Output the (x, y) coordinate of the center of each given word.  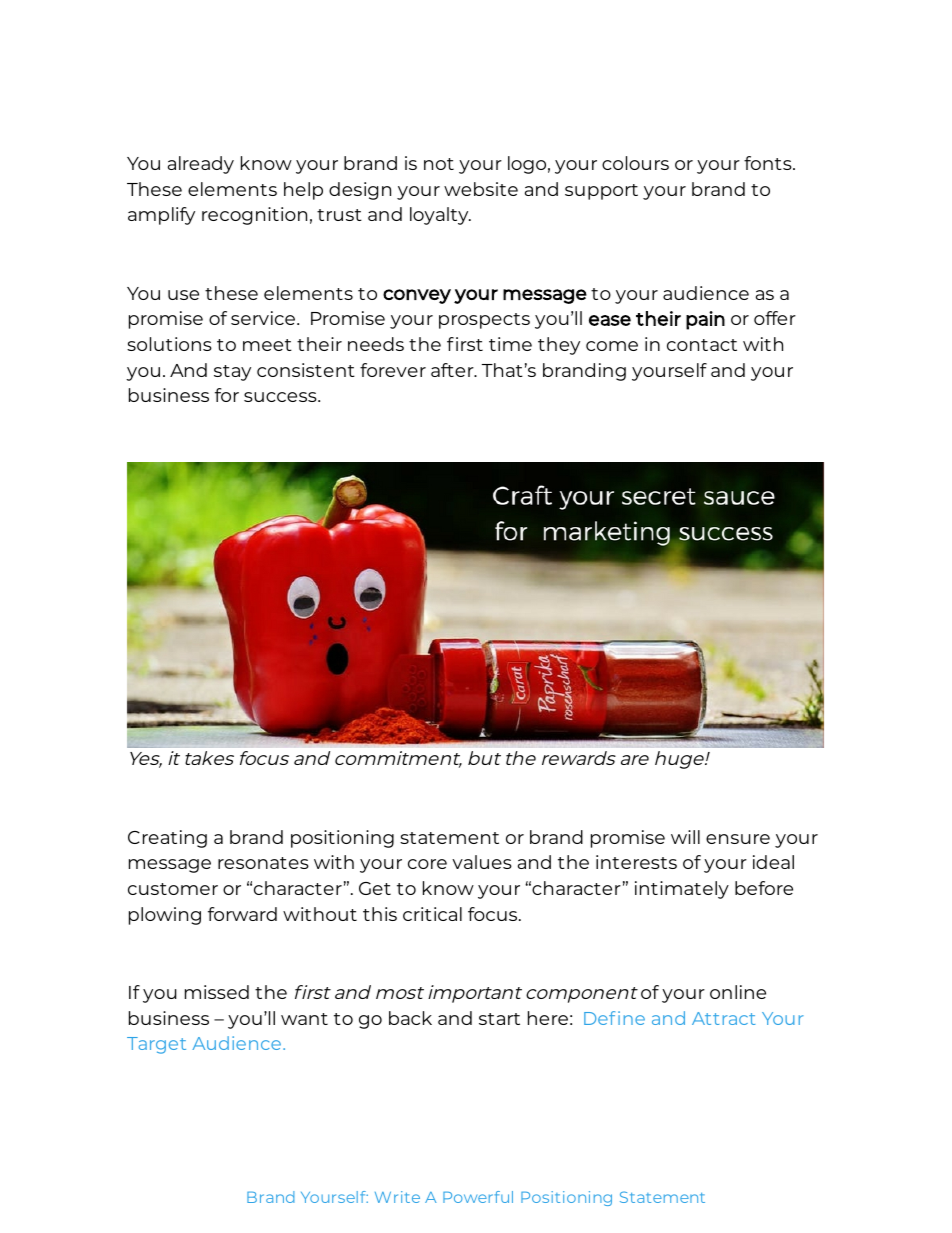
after (453, 370)
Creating (167, 839)
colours (635, 163)
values (482, 862)
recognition (254, 216)
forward (242, 914)
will (685, 837)
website (481, 189)
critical (432, 914)
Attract (723, 1018)
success (281, 397)
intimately (682, 890)
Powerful (478, 1197)
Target (156, 1045)
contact (702, 345)
